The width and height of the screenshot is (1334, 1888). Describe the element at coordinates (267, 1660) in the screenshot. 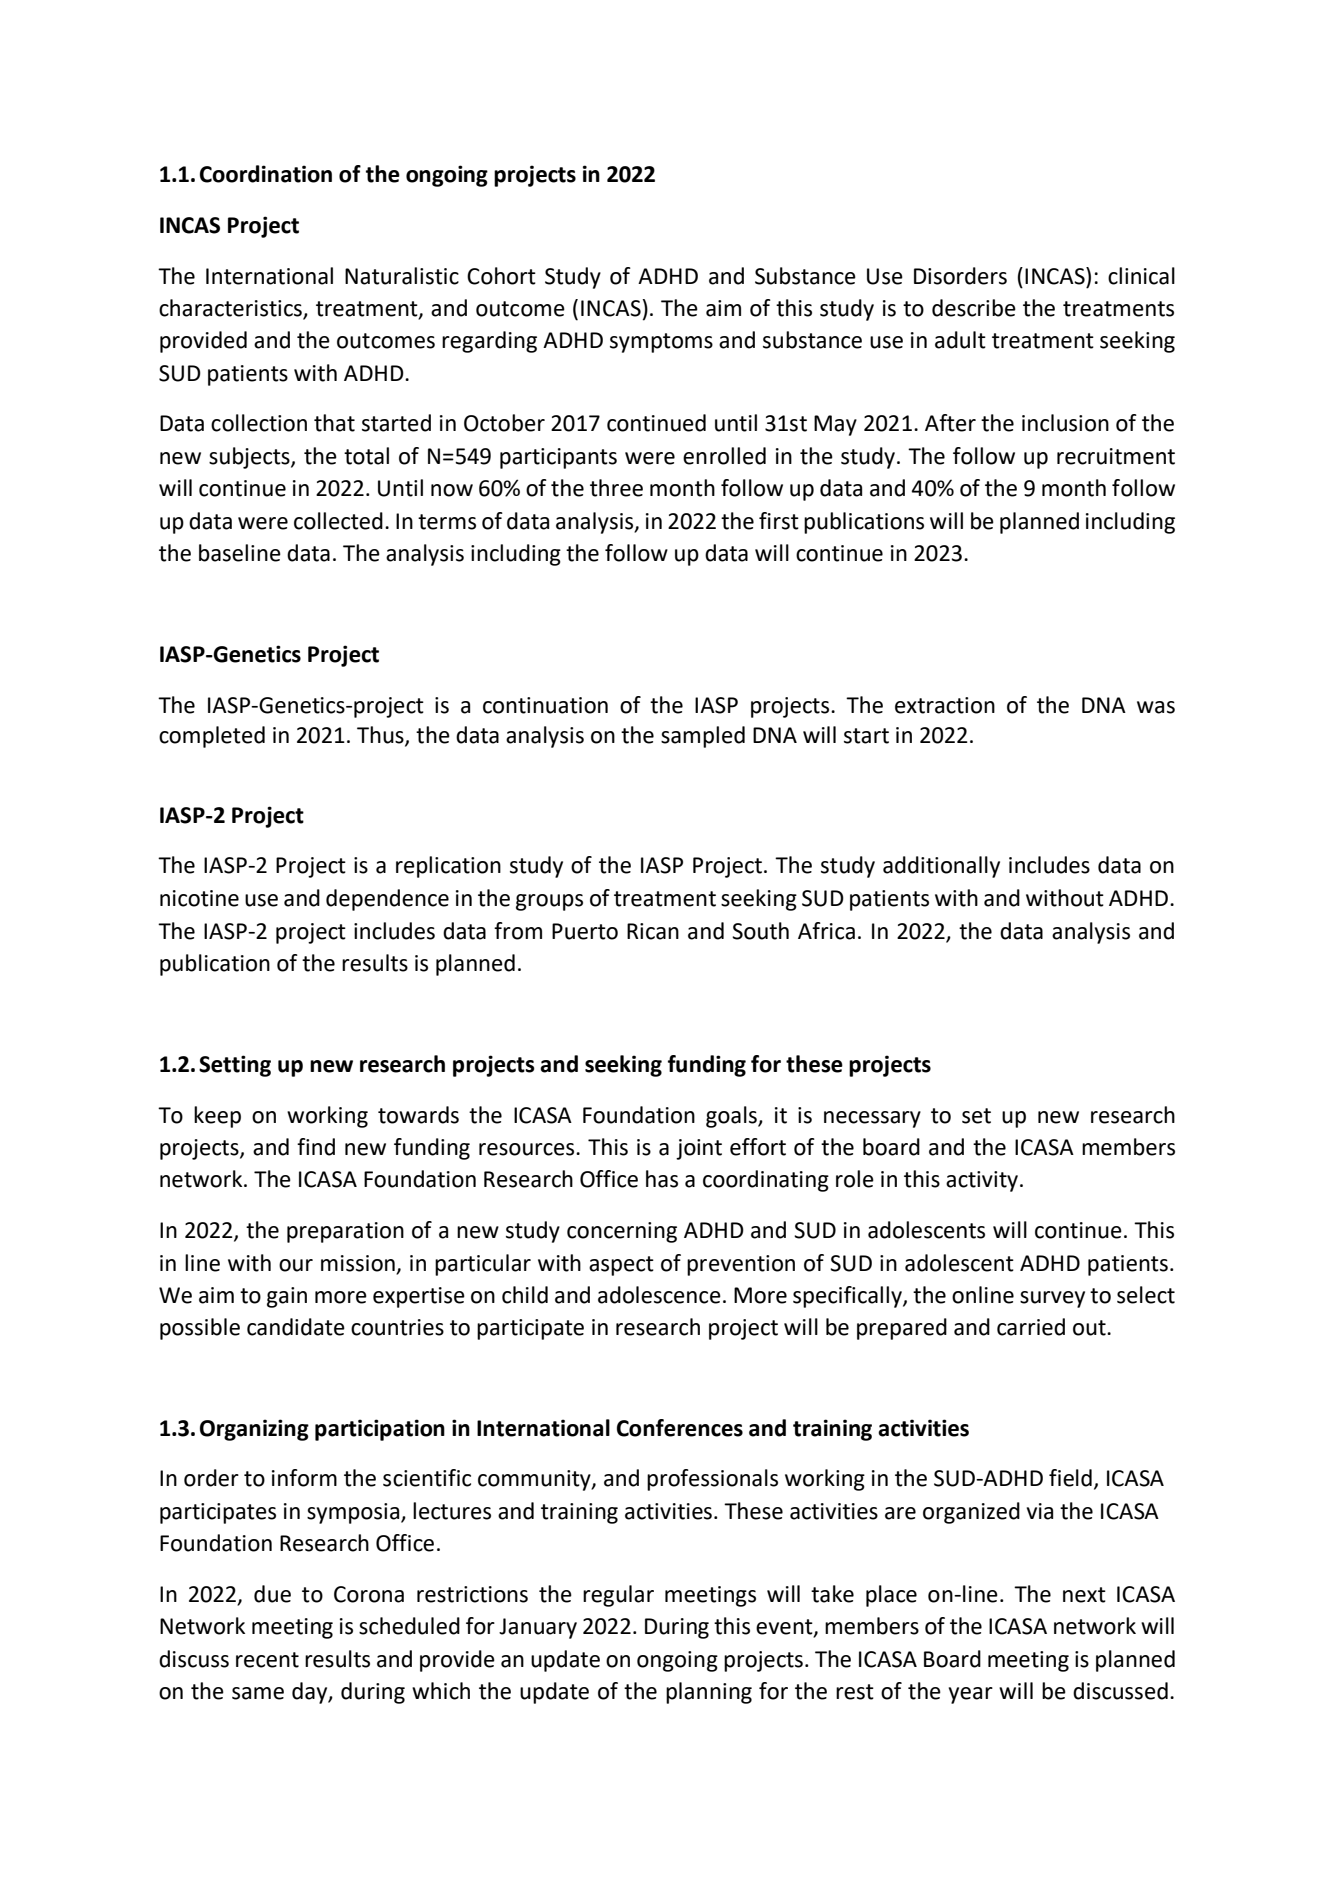

I see `recent` at that location.
